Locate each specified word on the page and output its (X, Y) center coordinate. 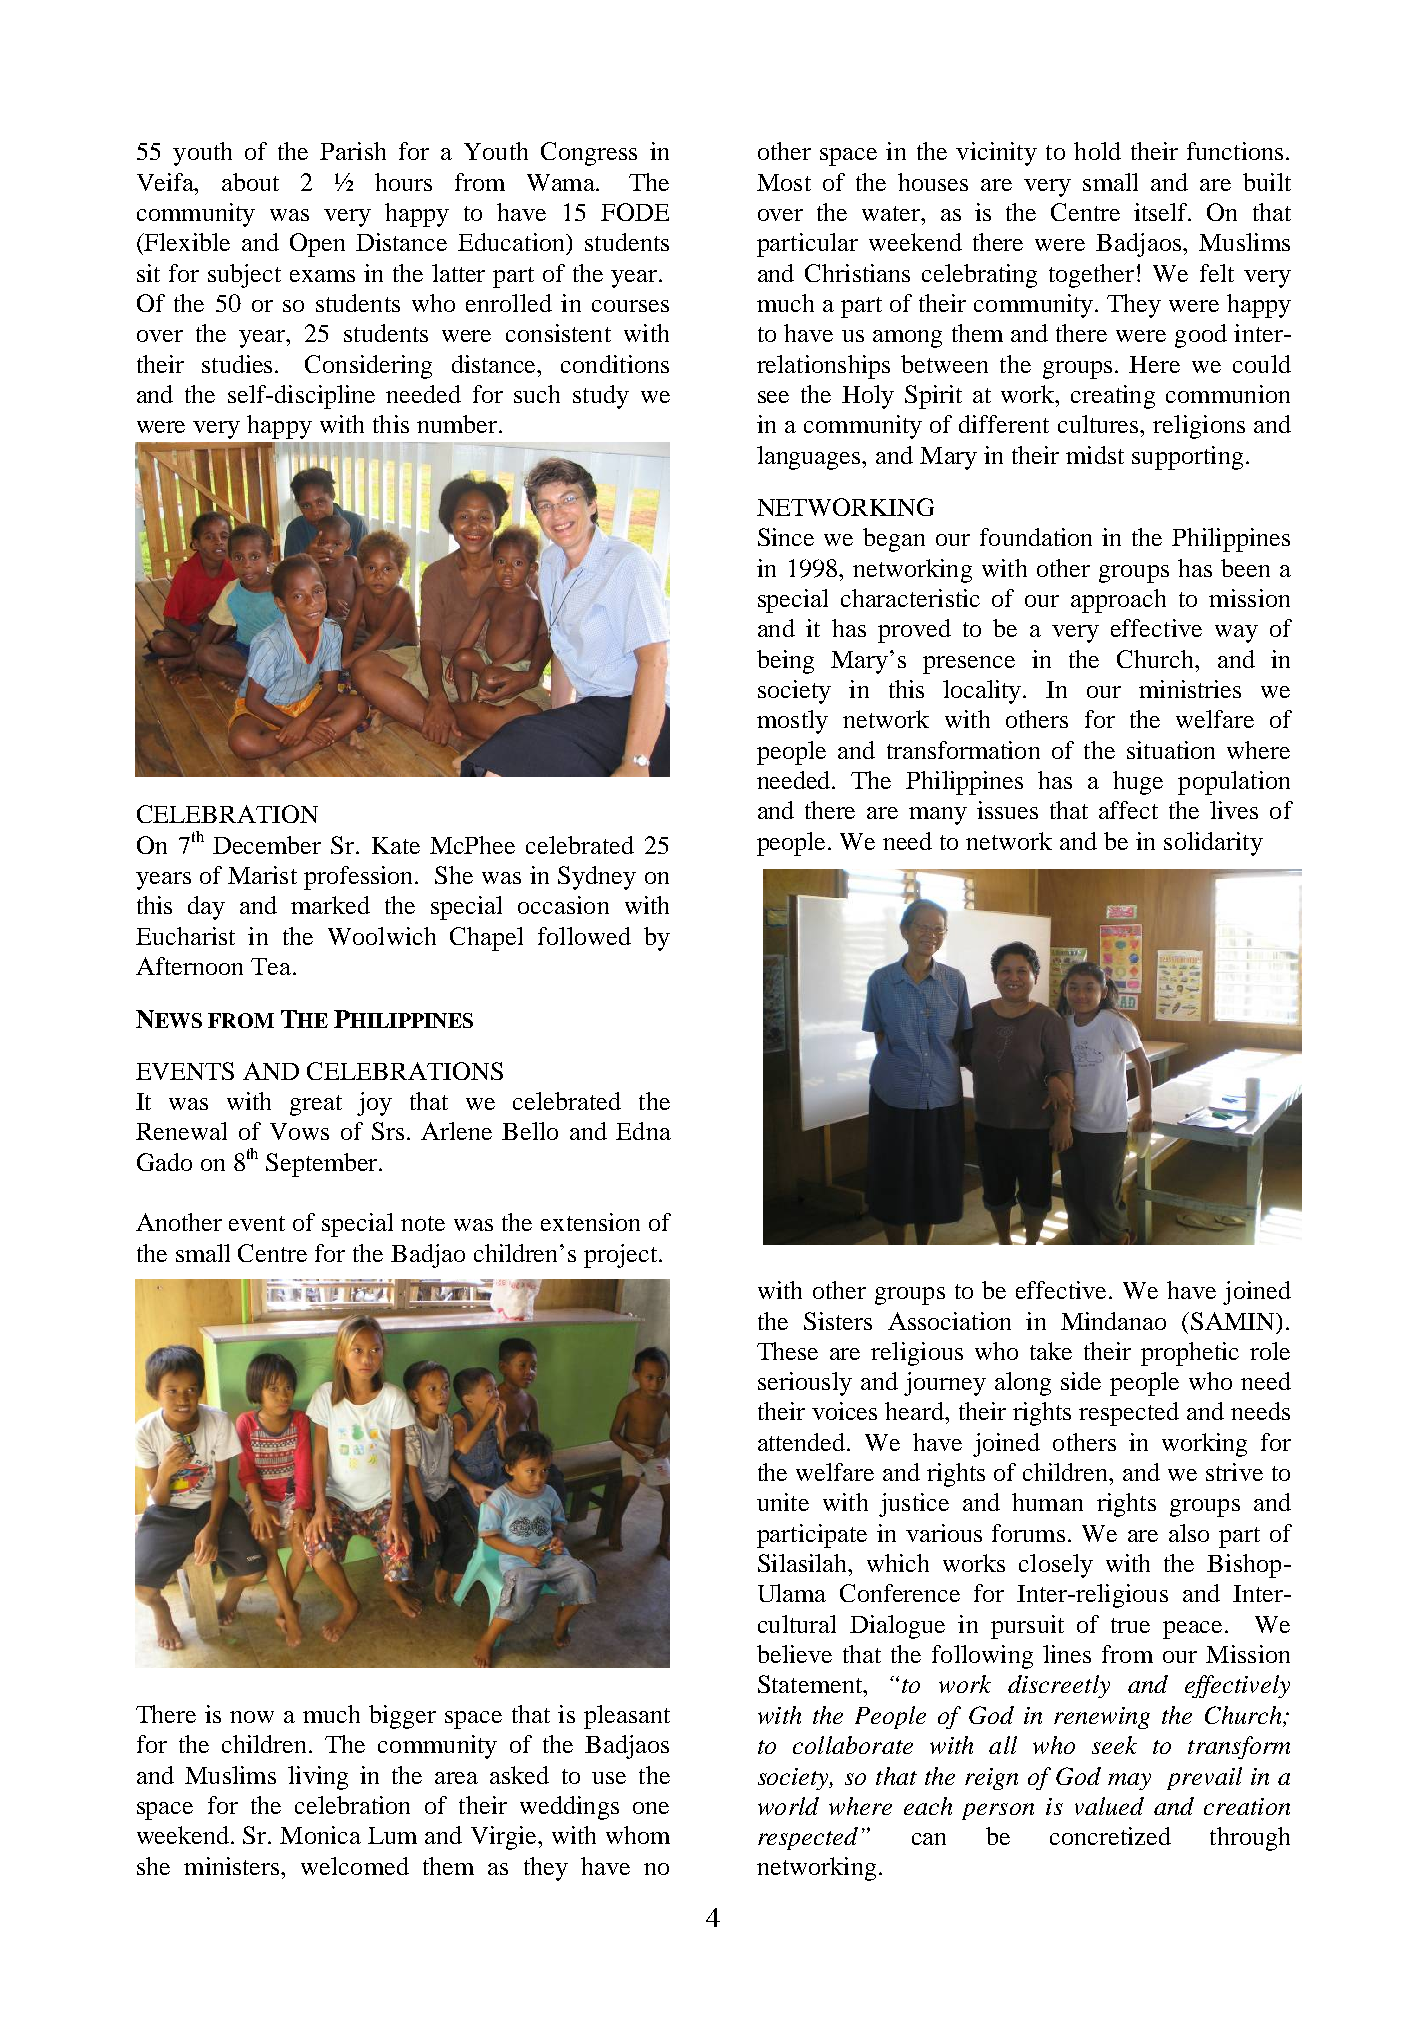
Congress (589, 154)
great (316, 1105)
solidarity (1213, 844)
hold (1097, 151)
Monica (320, 1835)
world (788, 1806)
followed (584, 936)
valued (1109, 1806)
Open (317, 245)
